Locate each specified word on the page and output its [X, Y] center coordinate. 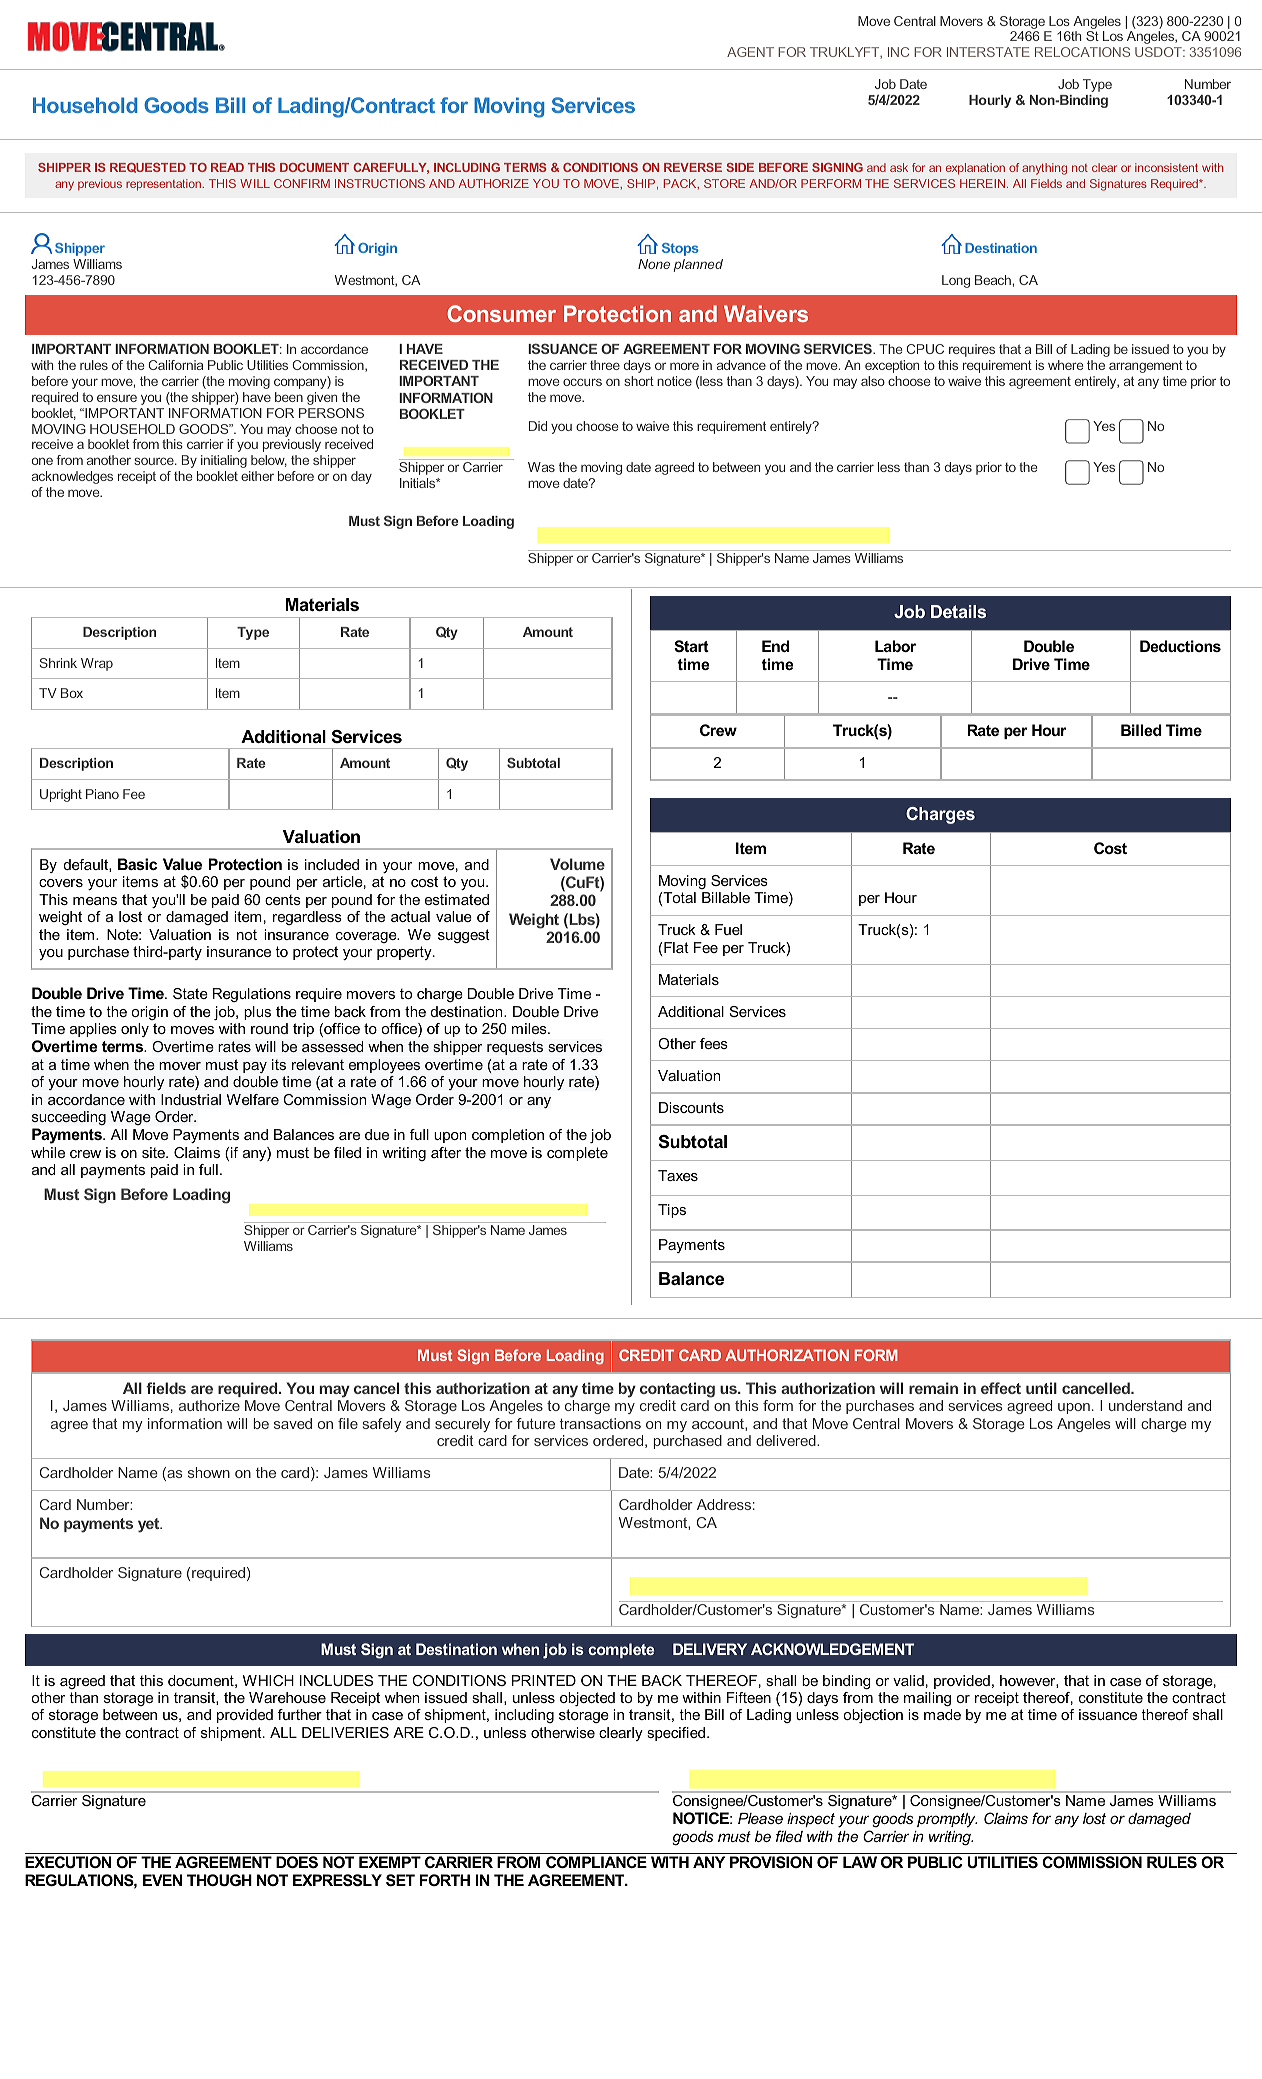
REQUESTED [148, 168]
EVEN [162, 1880]
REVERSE [693, 167]
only [135, 1030]
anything [1044, 169]
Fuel [728, 929]
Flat [676, 947]
